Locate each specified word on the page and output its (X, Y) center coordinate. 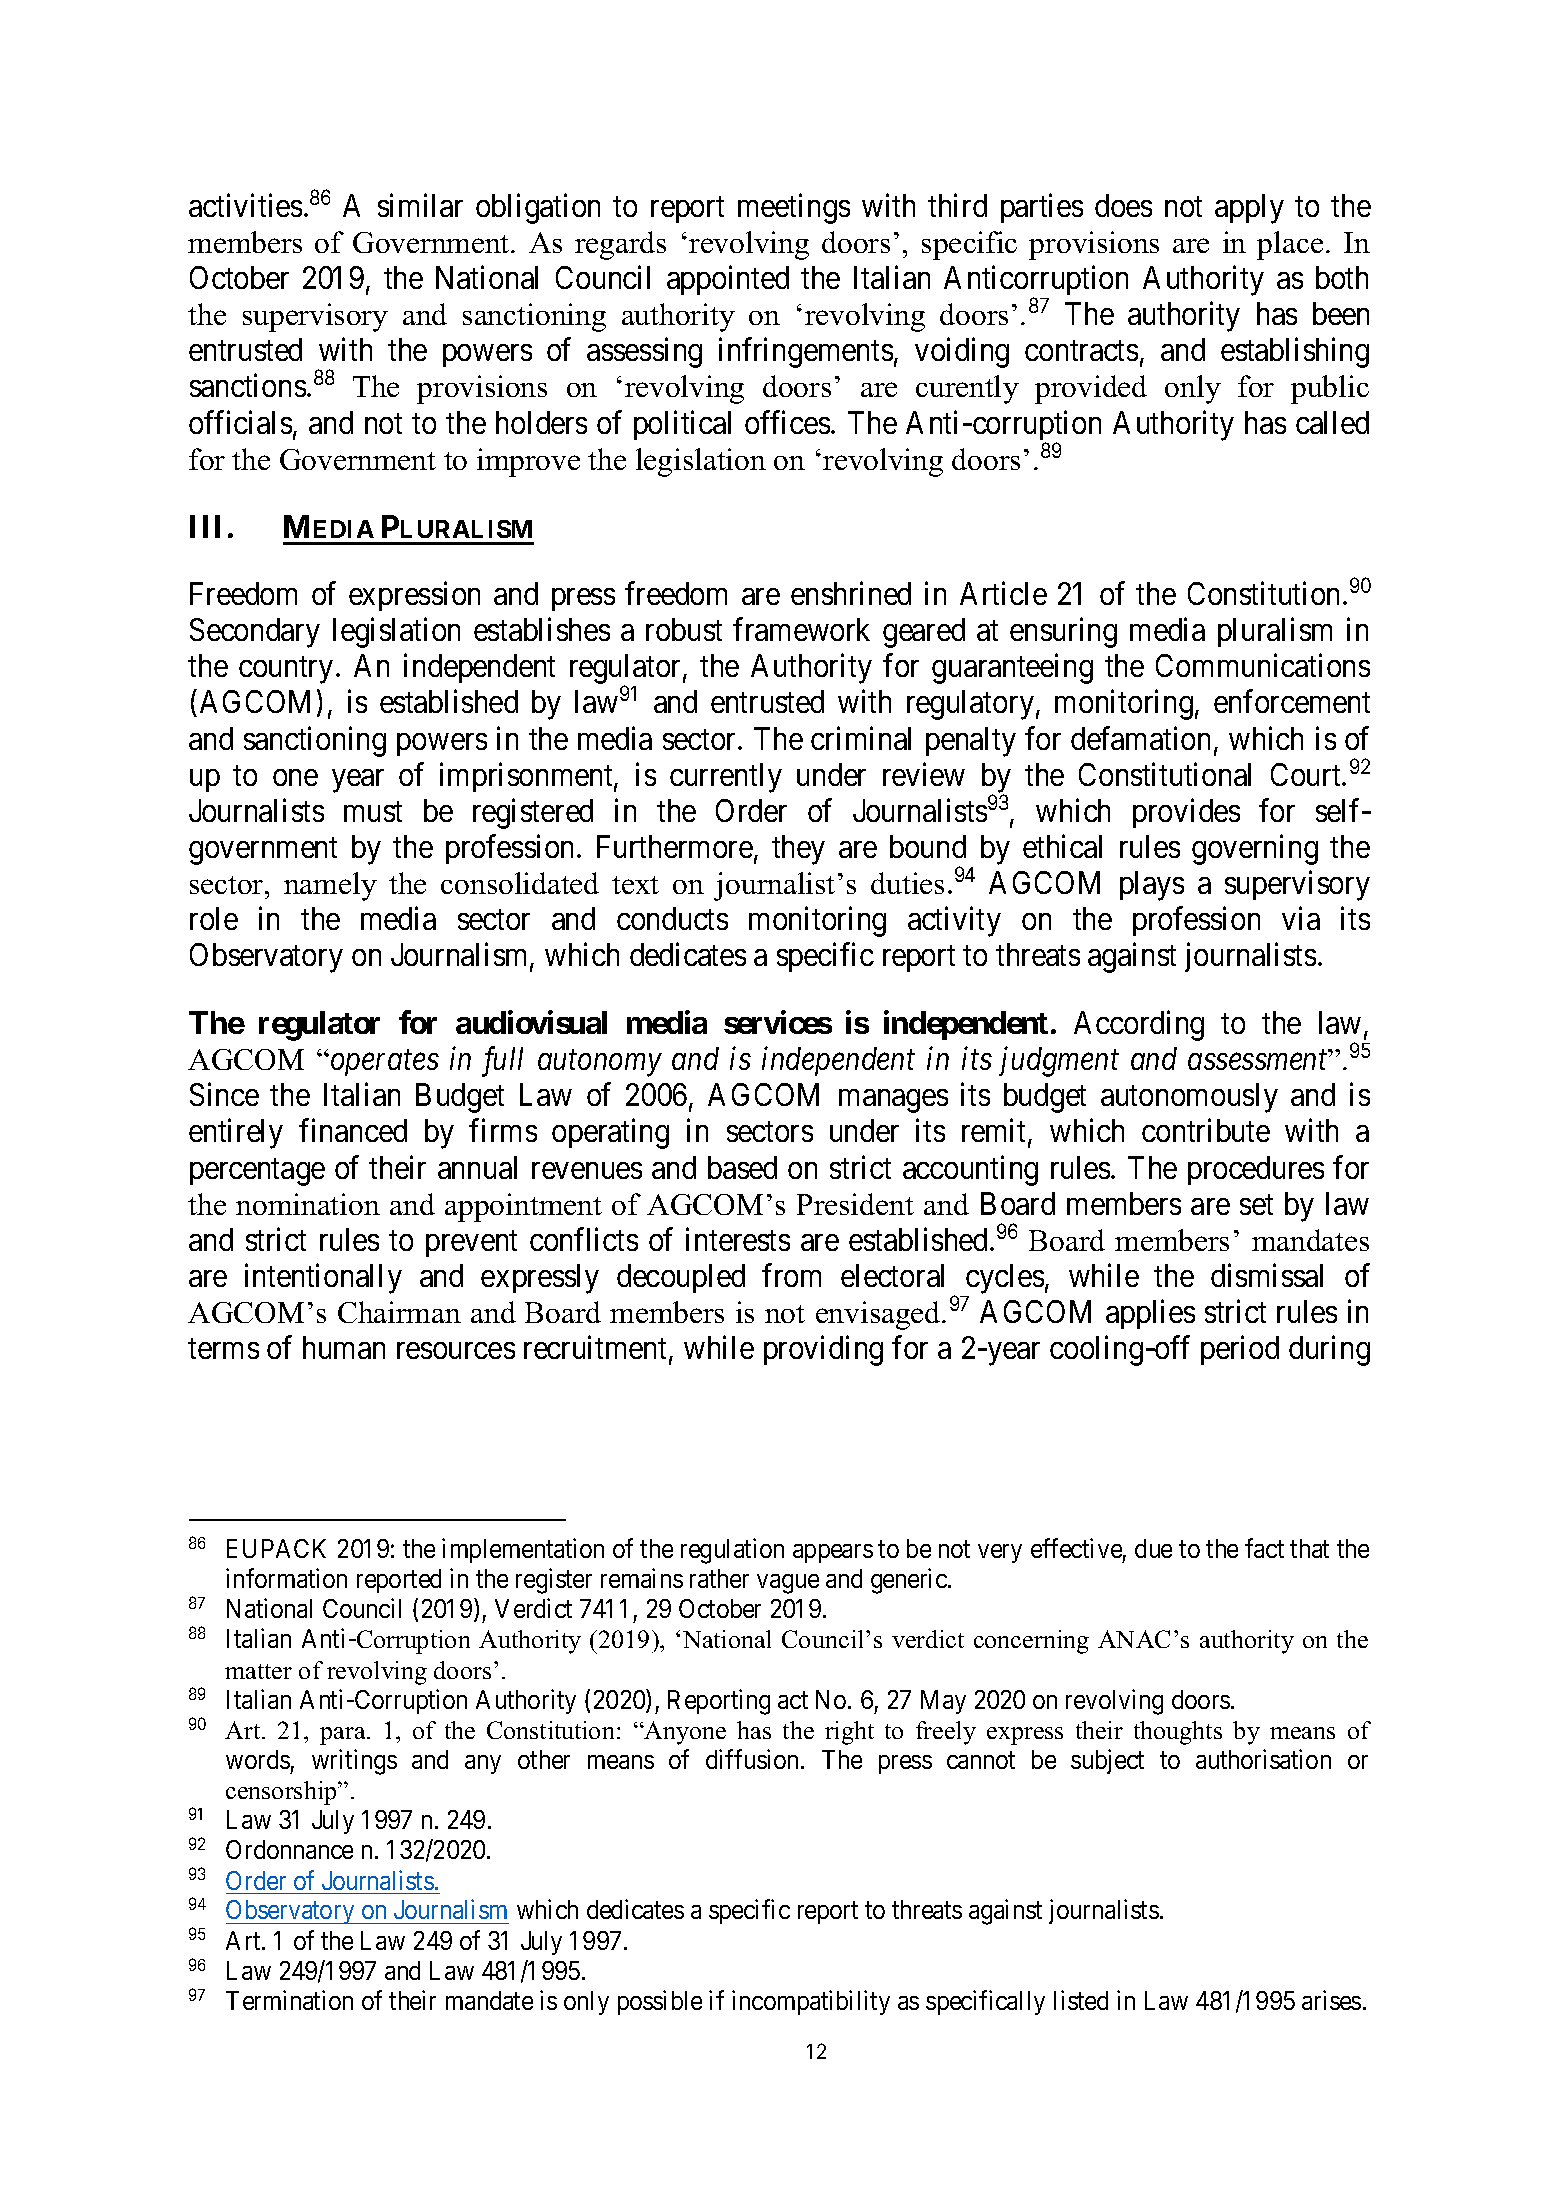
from (791, 1275)
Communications (1263, 665)
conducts (672, 918)
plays (1152, 886)
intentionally (323, 1279)
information (286, 1578)
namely (330, 886)
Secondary (255, 633)
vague (788, 1584)
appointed (728, 280)
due (1153, 1548)
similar (420, 205)
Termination (289, 2000)
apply (1249, 209)
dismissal (1267, 1275)
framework (801, 629)
